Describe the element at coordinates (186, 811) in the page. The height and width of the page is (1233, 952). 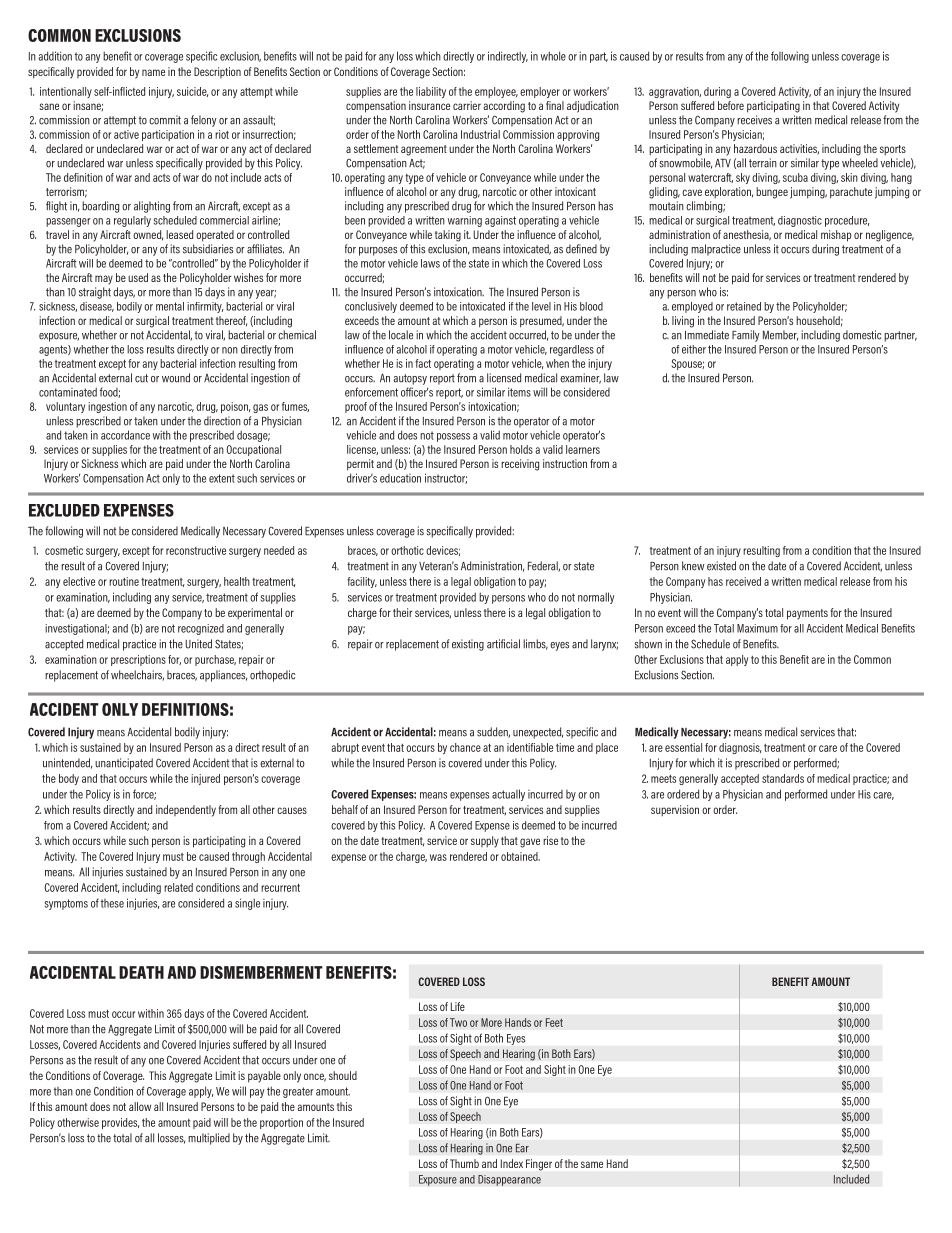
I see `independently` at that location.
